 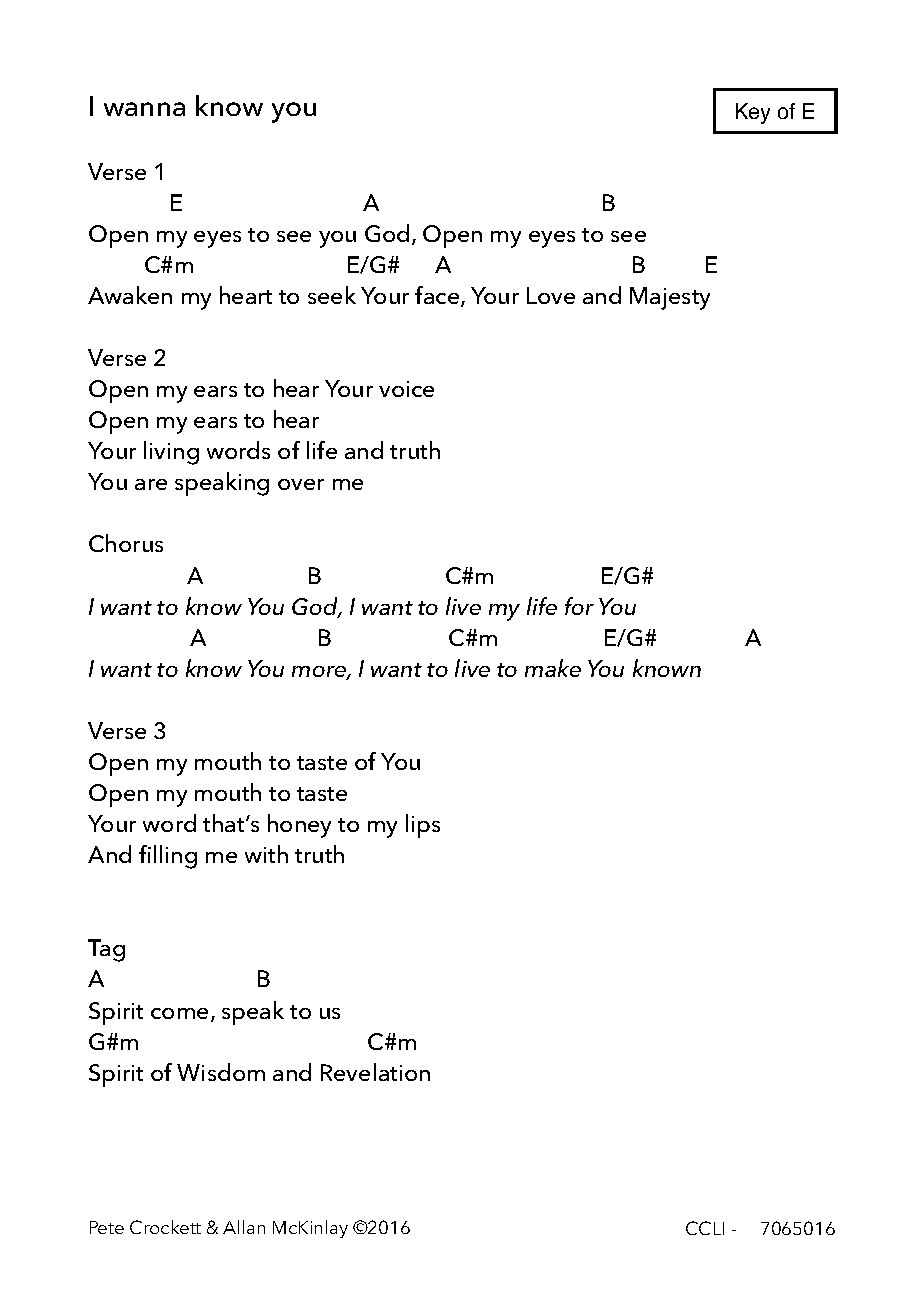 I want to click on lips, so click(x=423, y=826).
